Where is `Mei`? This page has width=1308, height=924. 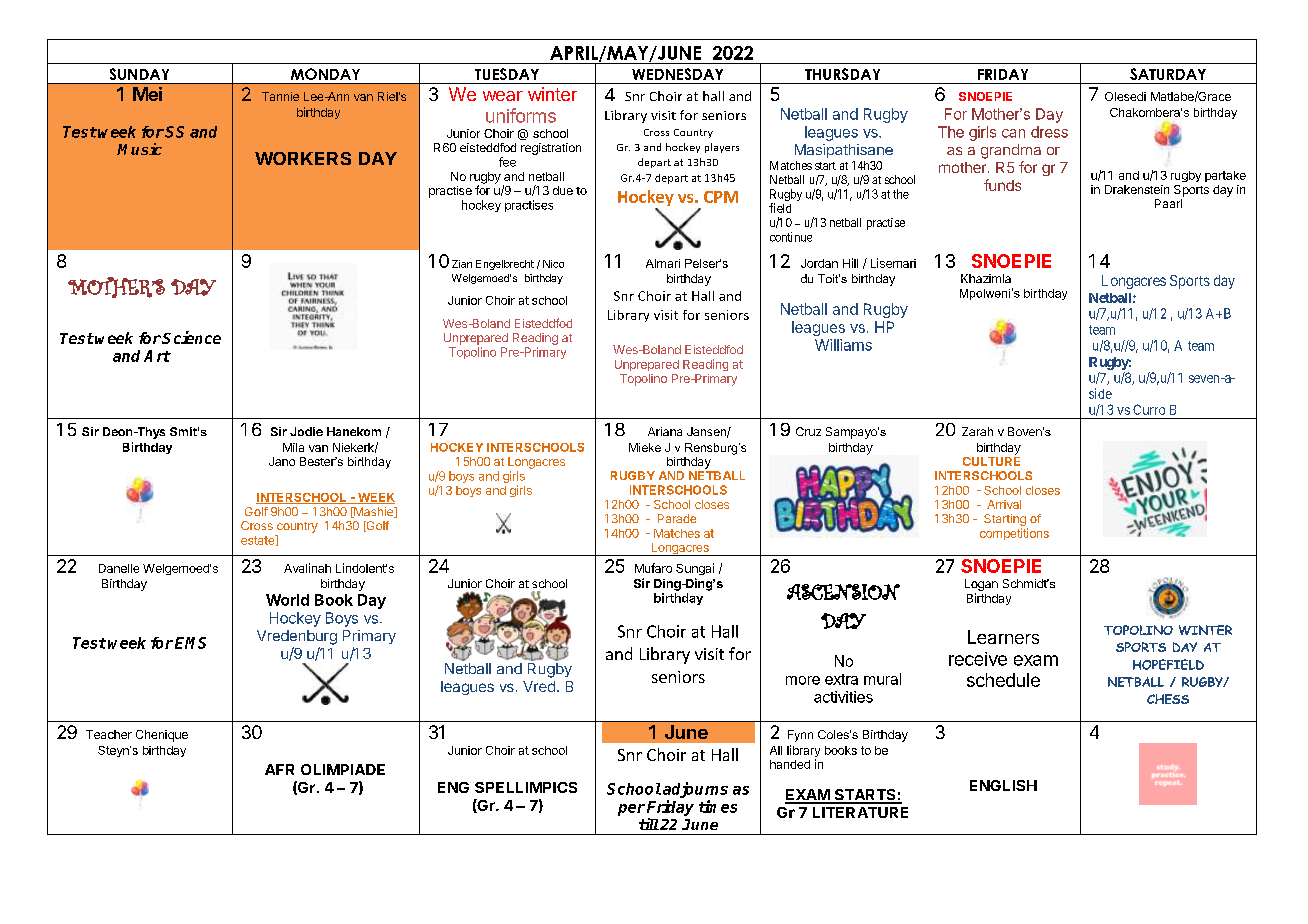
Mei is located at coordinates (147, 94).
